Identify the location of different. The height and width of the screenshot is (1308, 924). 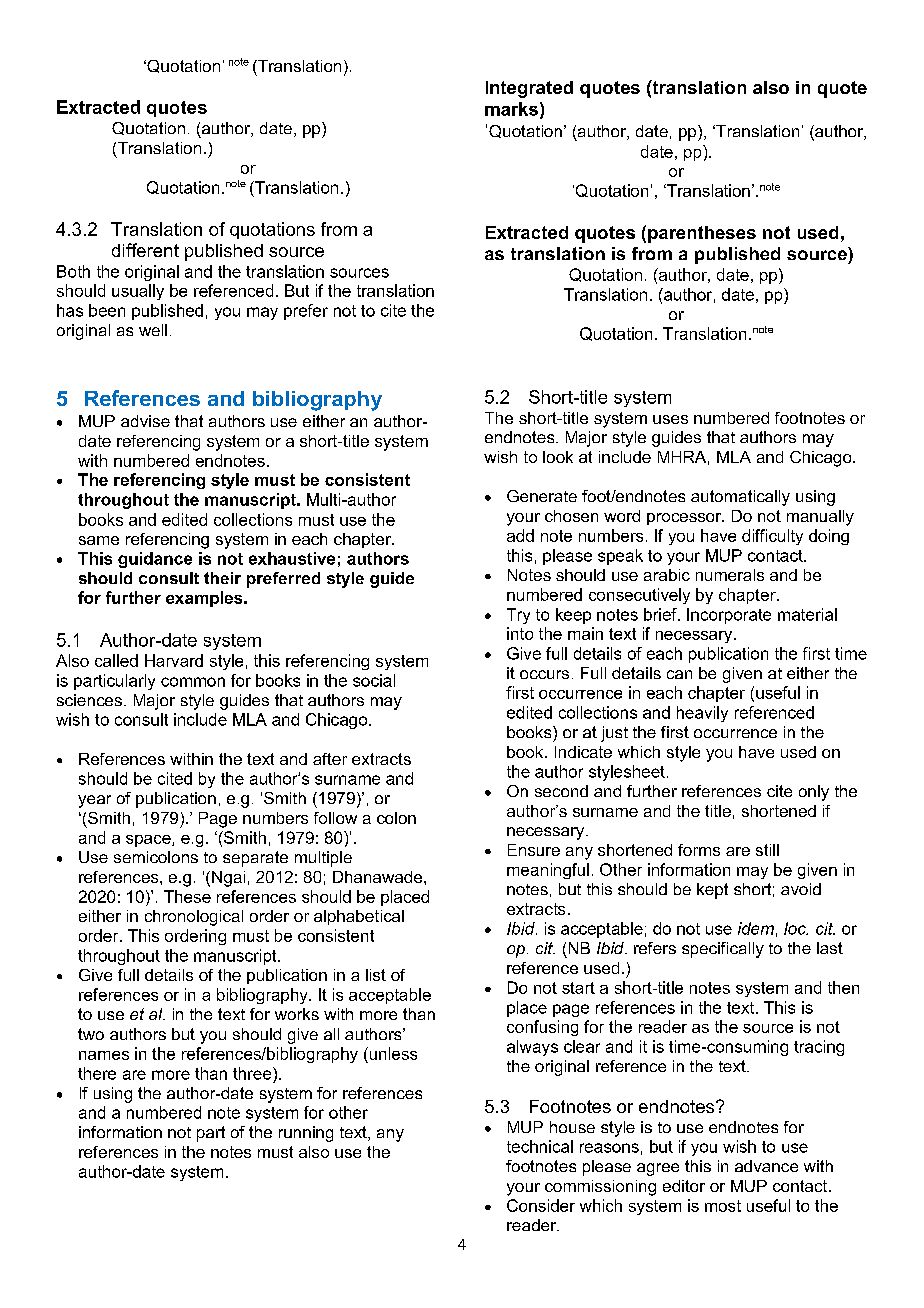
(145, 250).
